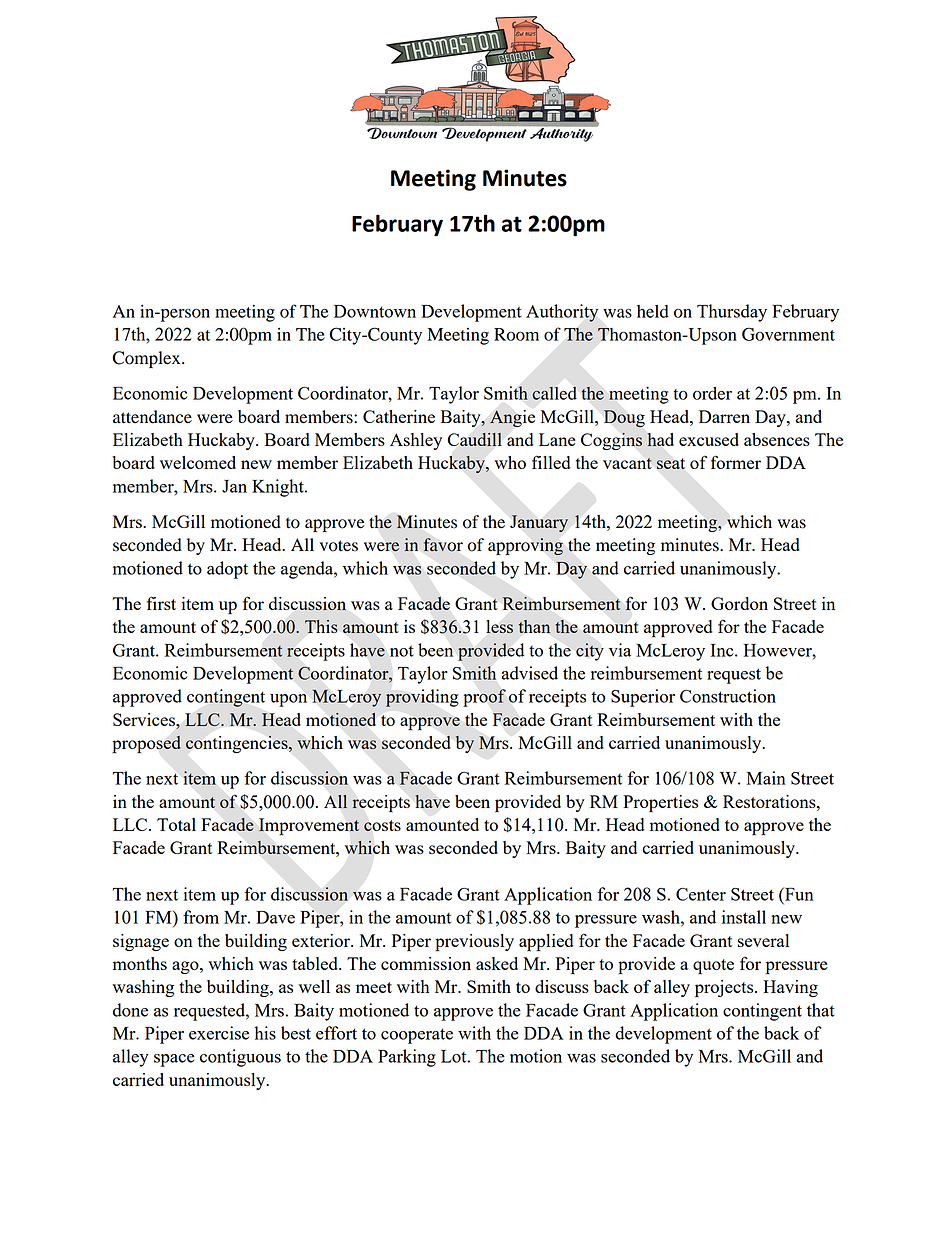 The image size is (952, 1233). I want to click on exercise, so click(219, 1033).
